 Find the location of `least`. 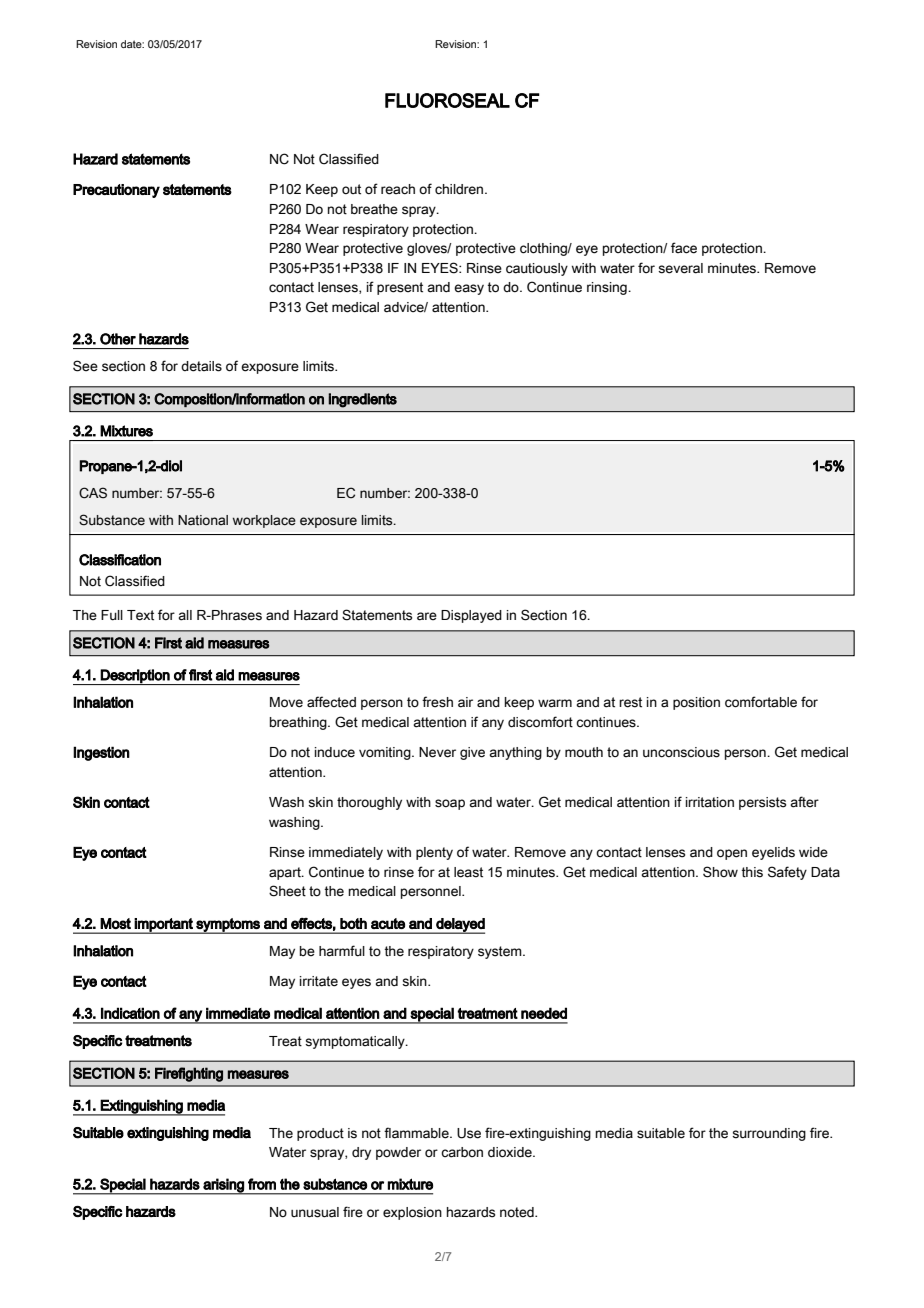

least is located at coordinates (468, 872).
